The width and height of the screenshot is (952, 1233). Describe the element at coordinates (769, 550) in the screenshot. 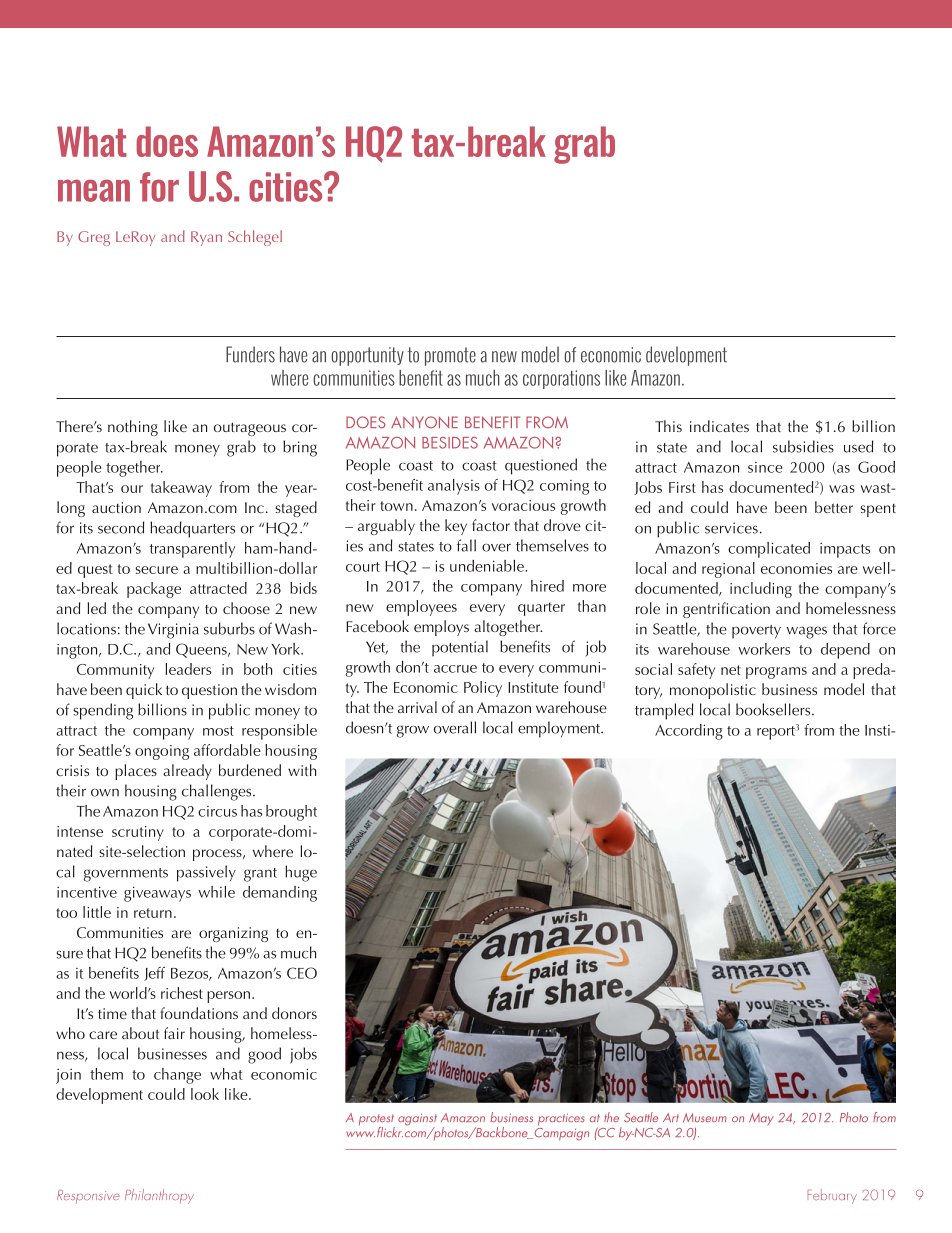

I see `complicated` at that location.
